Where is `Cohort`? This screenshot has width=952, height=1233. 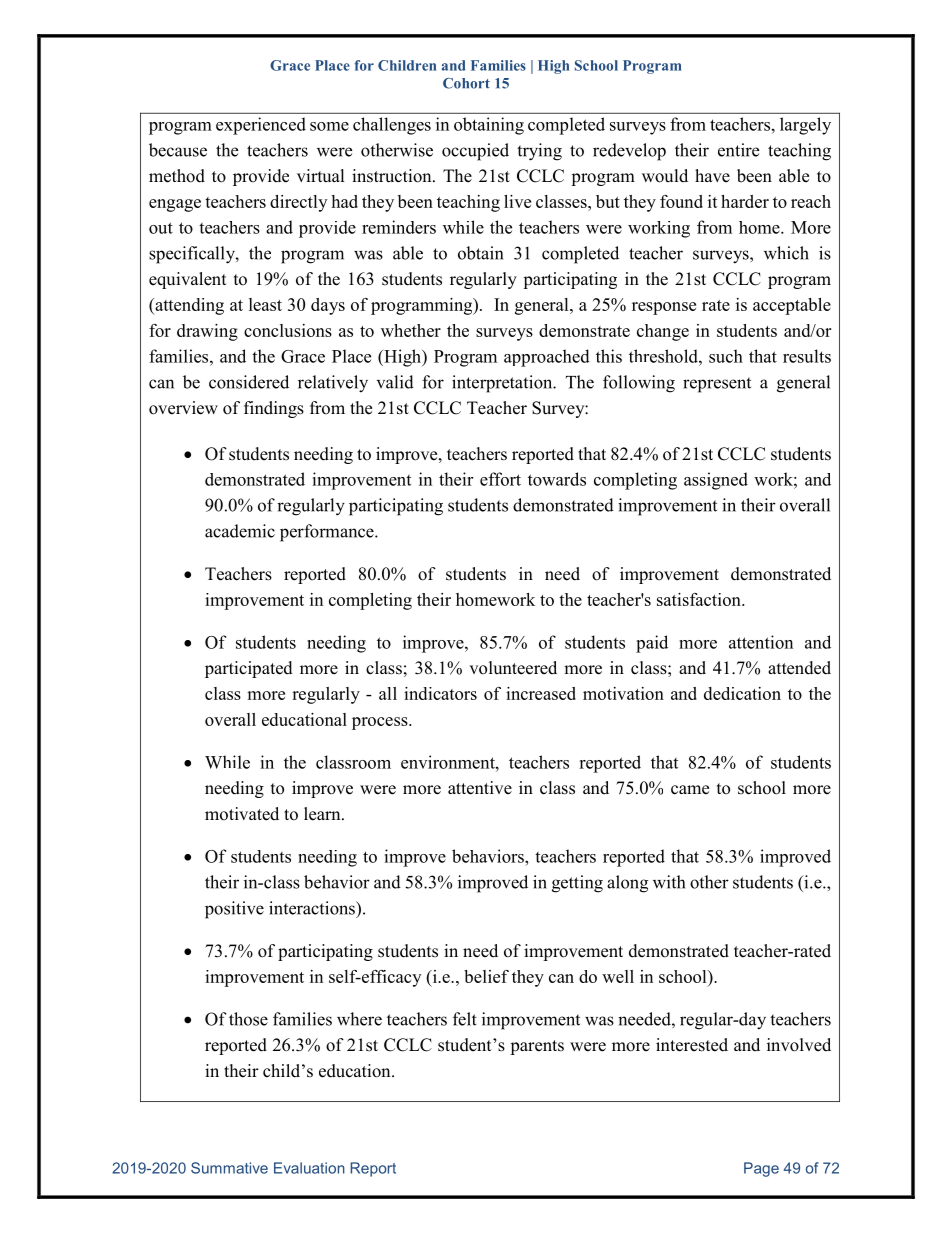 Cohort is located at coordinates (466, 83).
